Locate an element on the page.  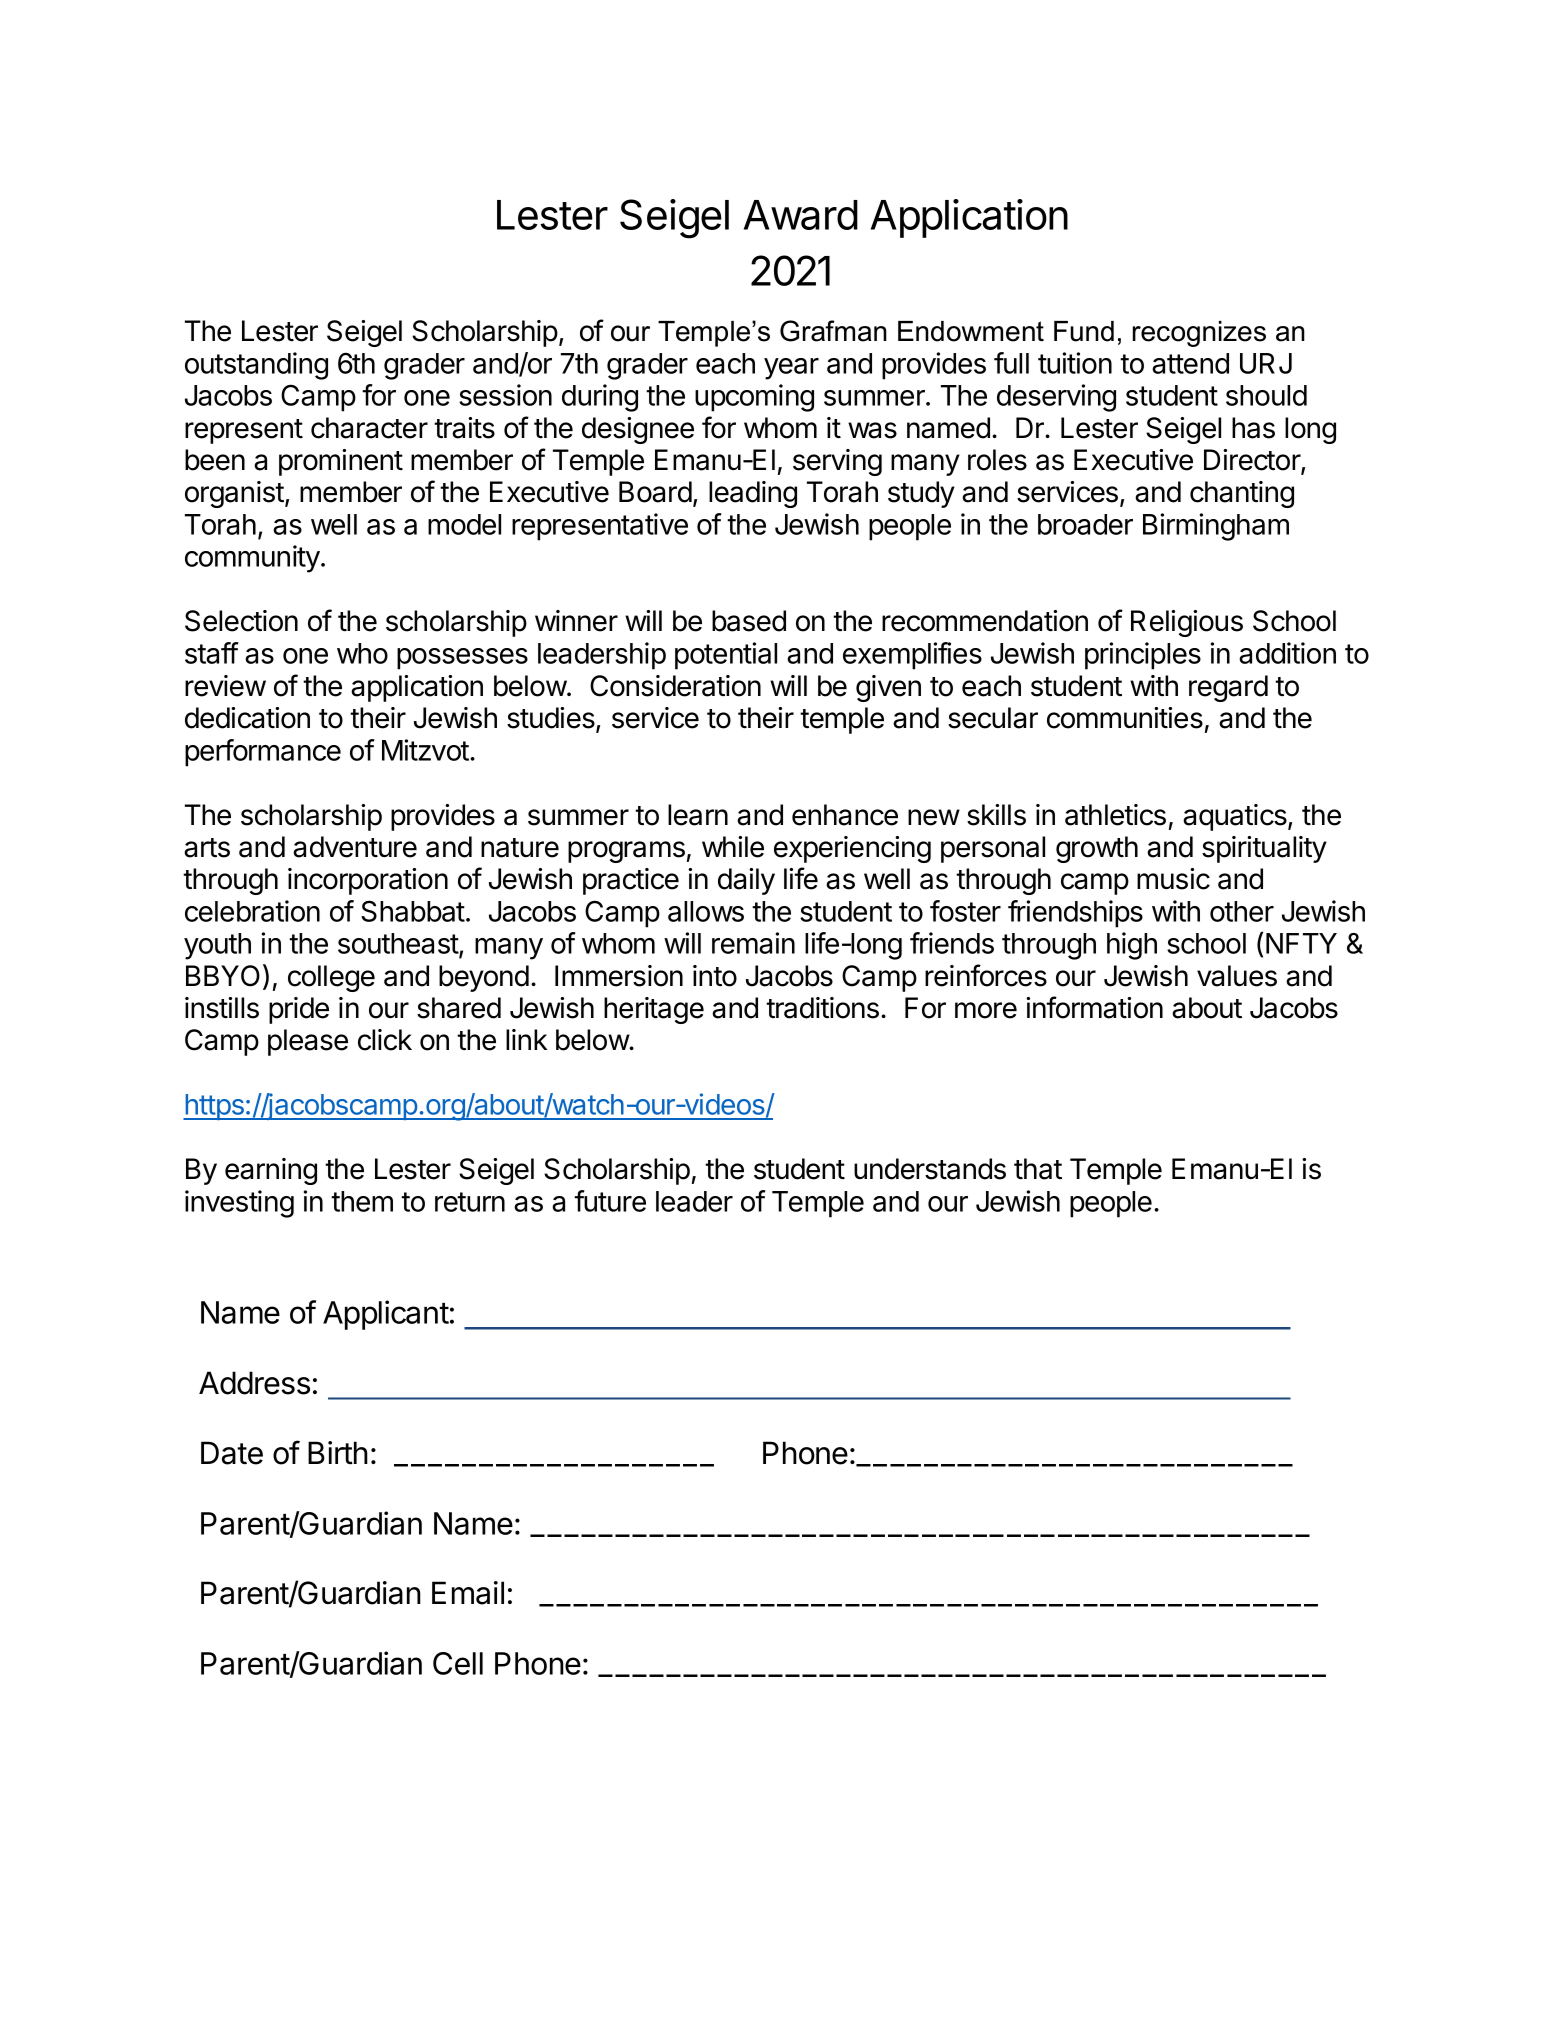
dedication is located at coordinates (247, 718).
